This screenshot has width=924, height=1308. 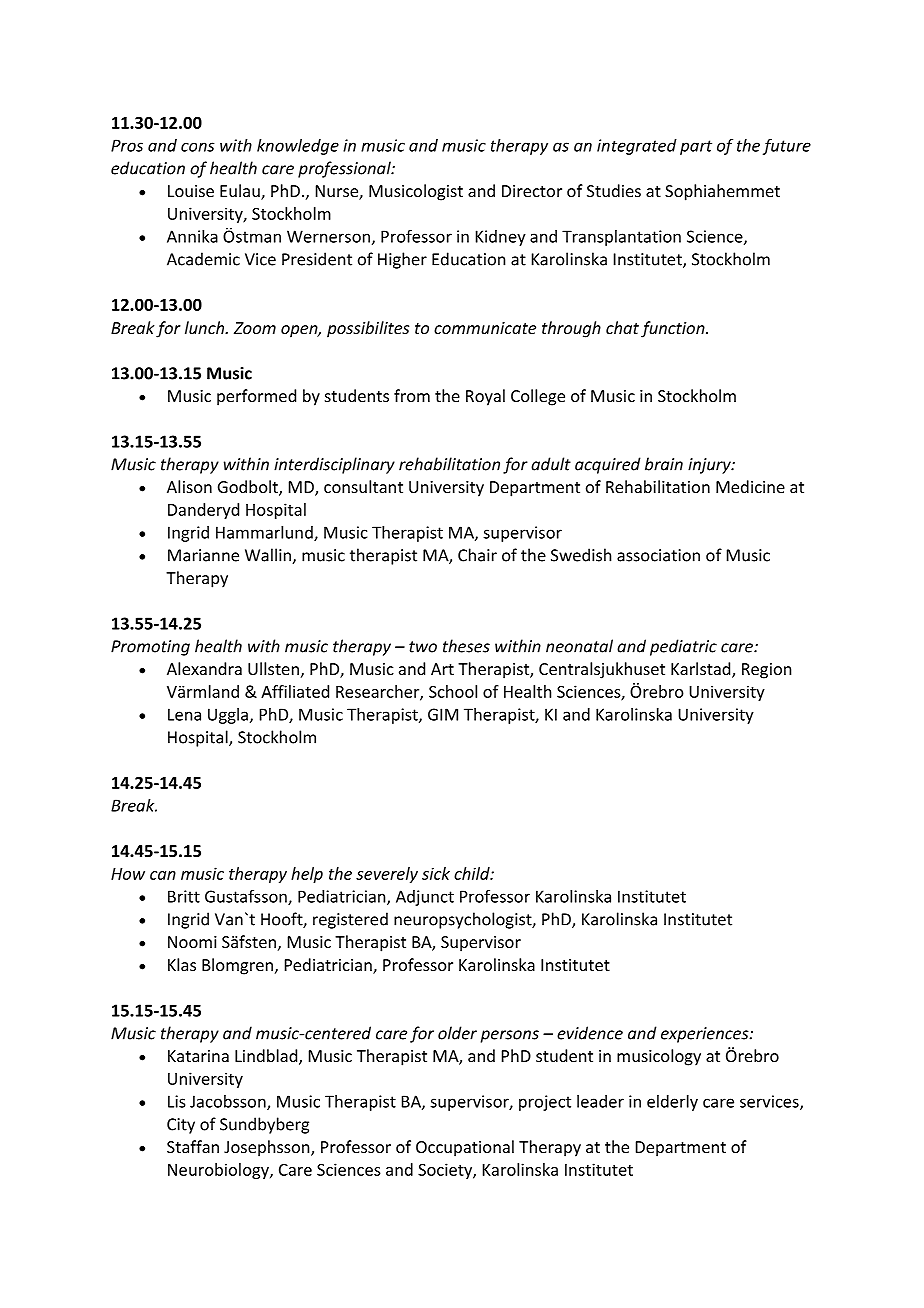 I want to click on Royal, so click(x=485, y=397).
